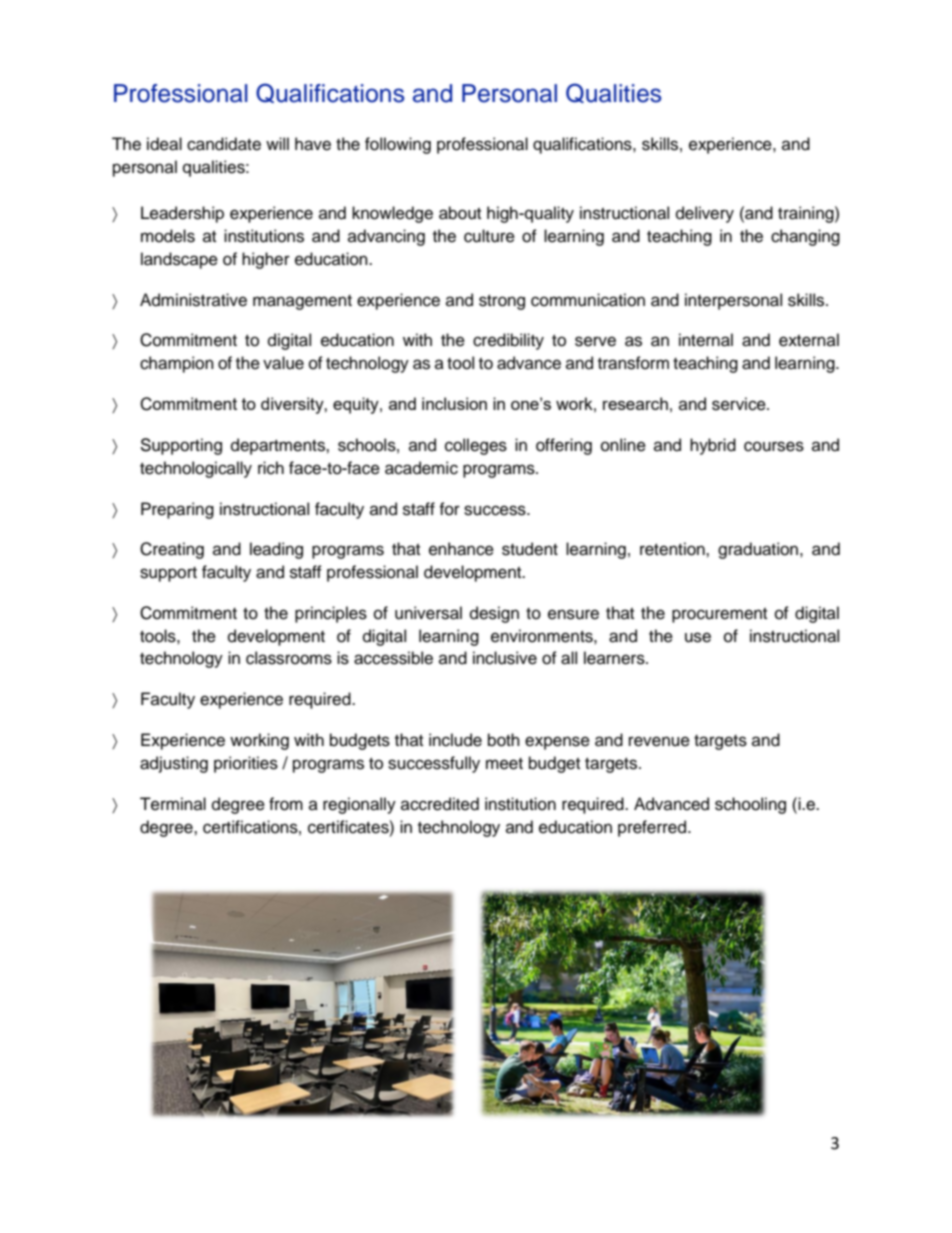  I want to click on delivery, so click(705, 214).
